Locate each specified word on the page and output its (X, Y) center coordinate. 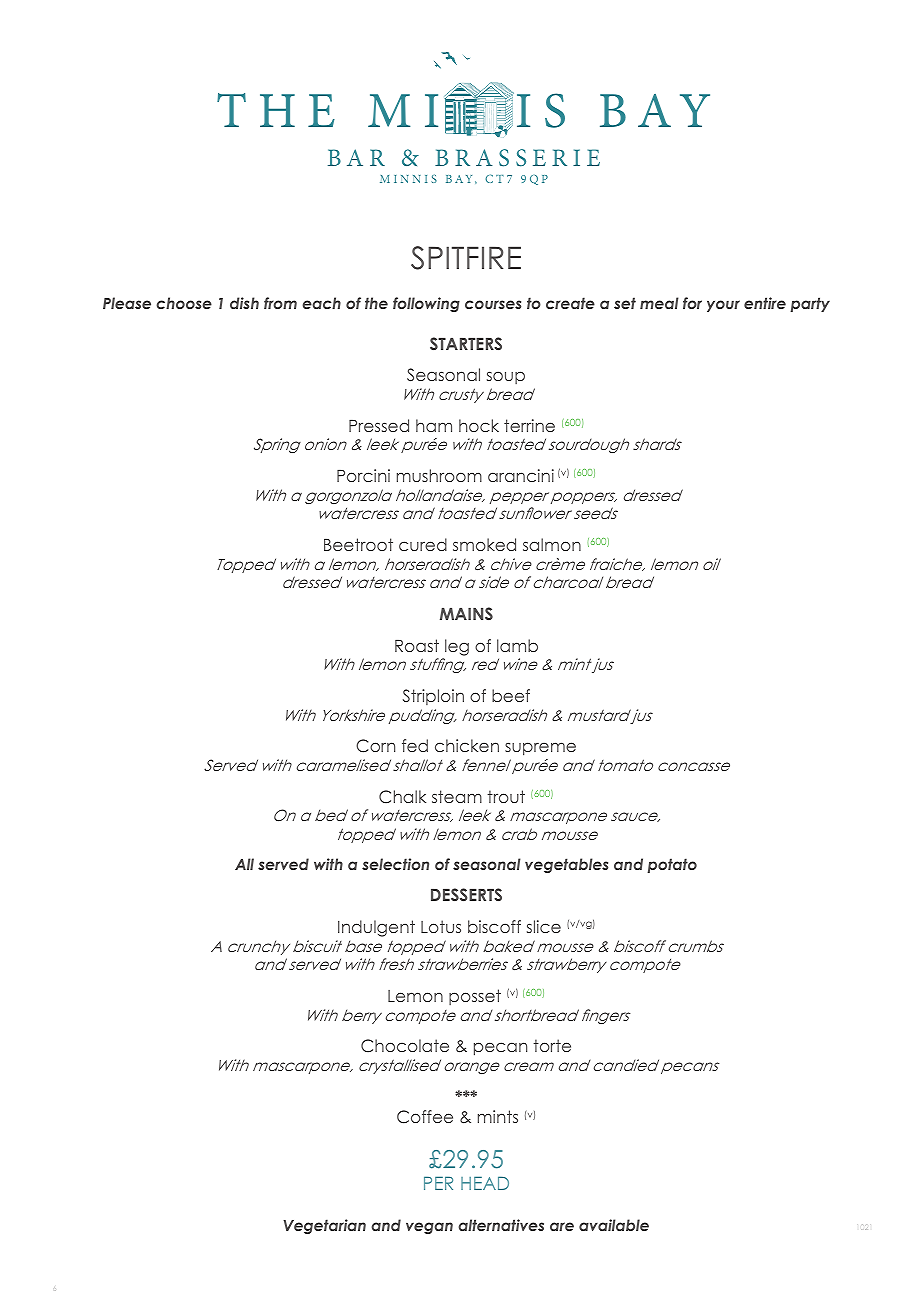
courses (493, 304)
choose (184, 303)
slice (544, 926)
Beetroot (358, 544)
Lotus (441, 926)
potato (672, 865)
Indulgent (376, 928)
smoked (484, 544)
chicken (467, 745)
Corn (375, 746)
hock (479, 425)
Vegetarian (324, 1226)
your (723, 306)
